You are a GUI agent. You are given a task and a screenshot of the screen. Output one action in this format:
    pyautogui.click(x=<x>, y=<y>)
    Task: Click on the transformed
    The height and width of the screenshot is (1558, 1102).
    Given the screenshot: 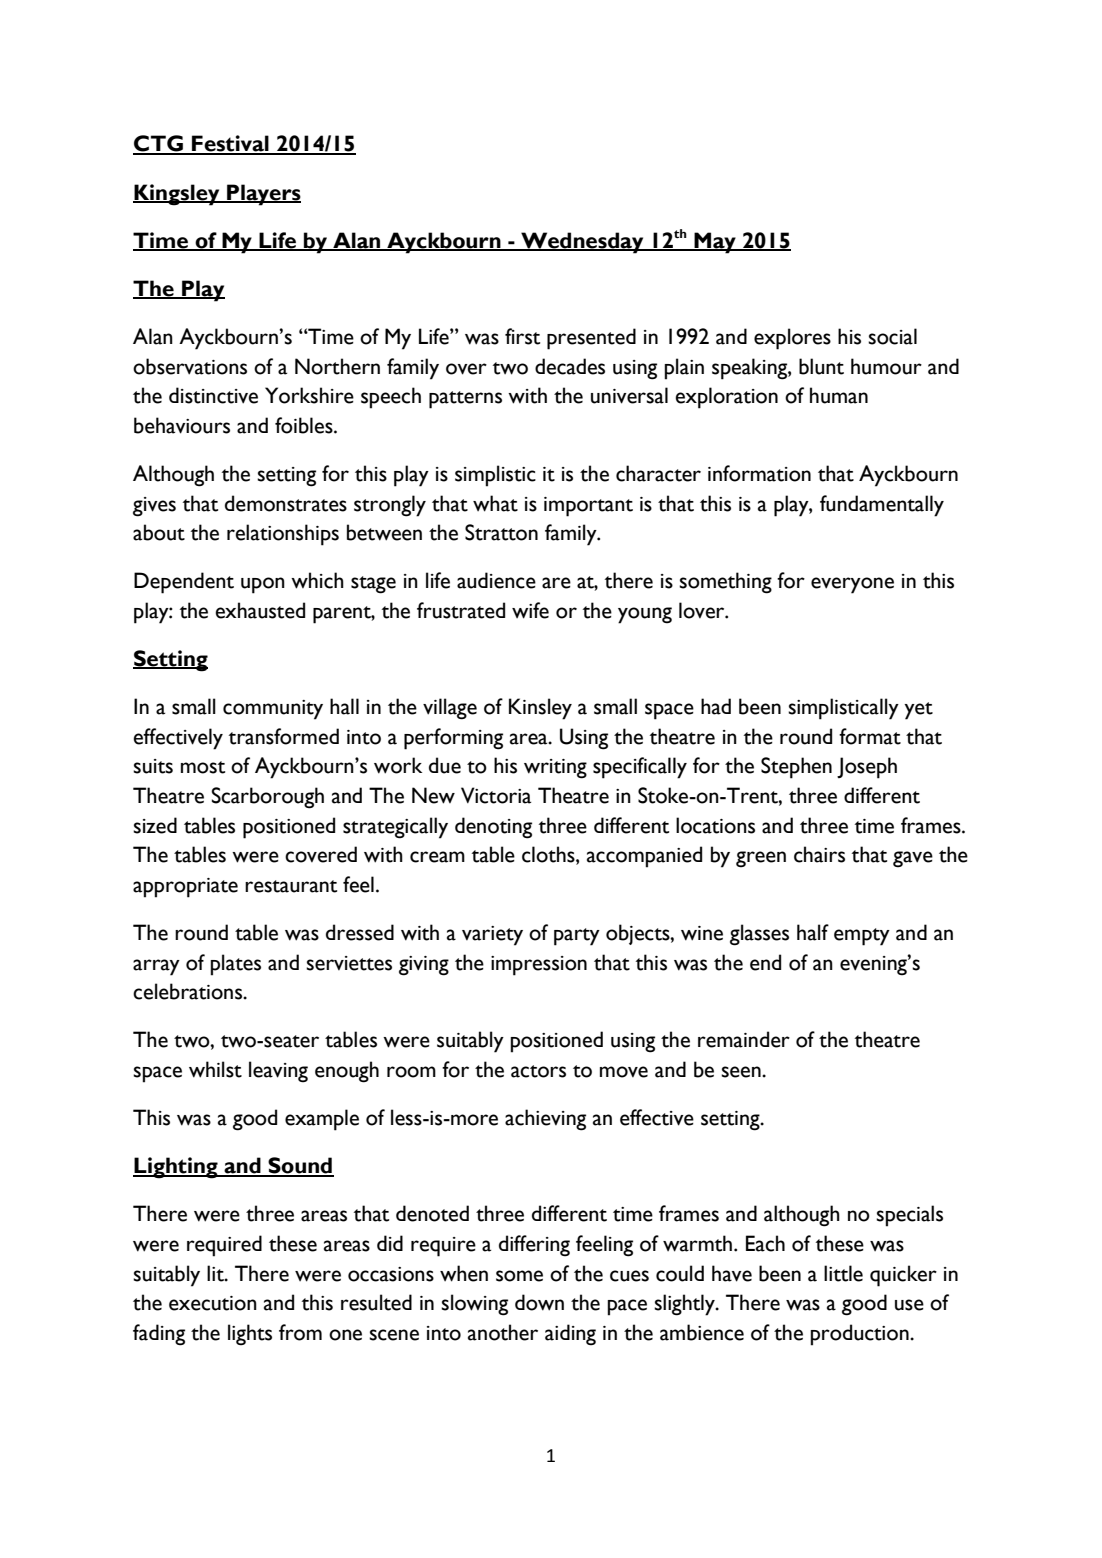 What is the action you would take?
    pyautogui.click(x=284, y=736)
